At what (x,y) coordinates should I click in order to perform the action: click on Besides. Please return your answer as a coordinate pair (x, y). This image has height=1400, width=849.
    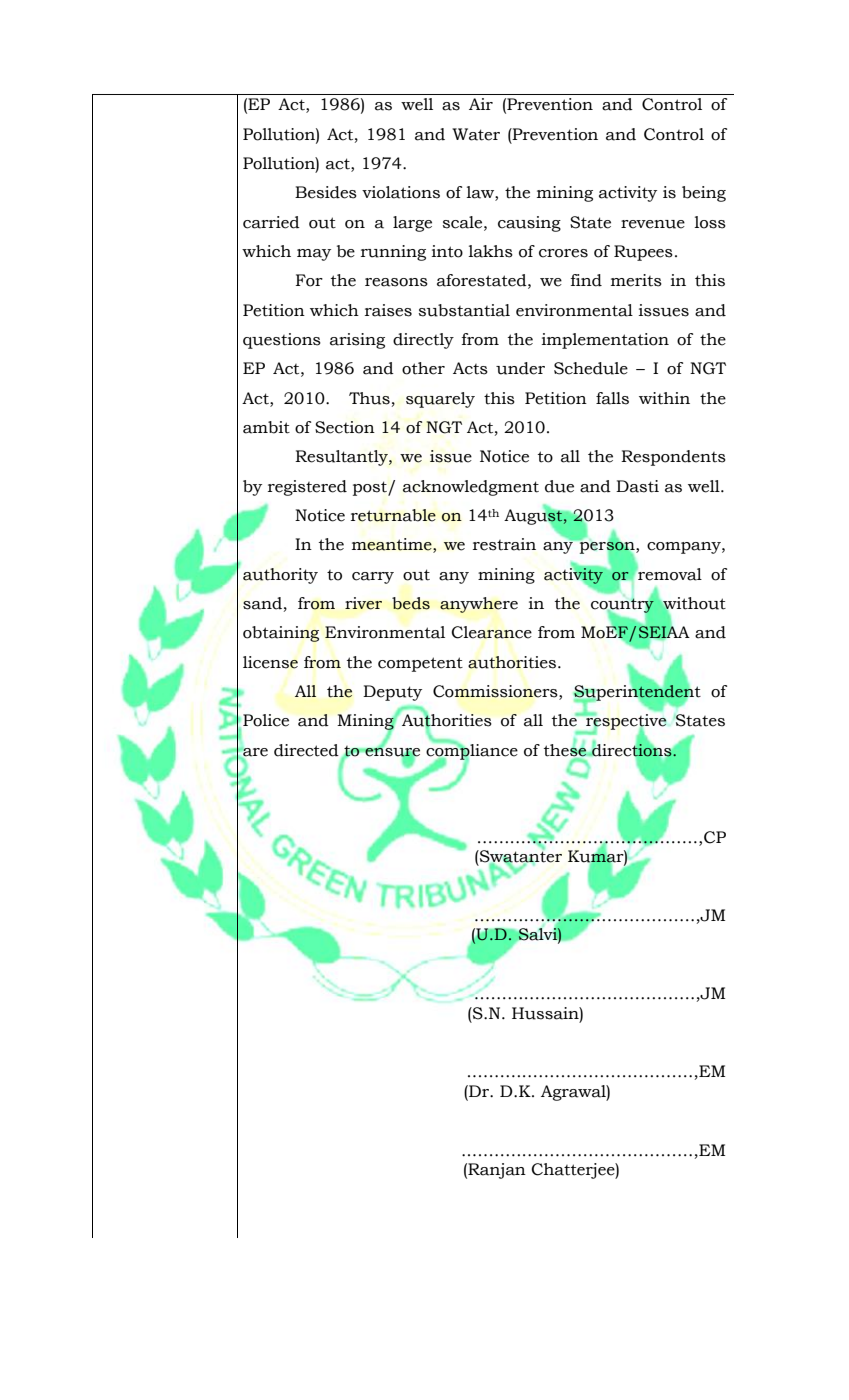
    Looking at the image, I should click on (326, 192).
